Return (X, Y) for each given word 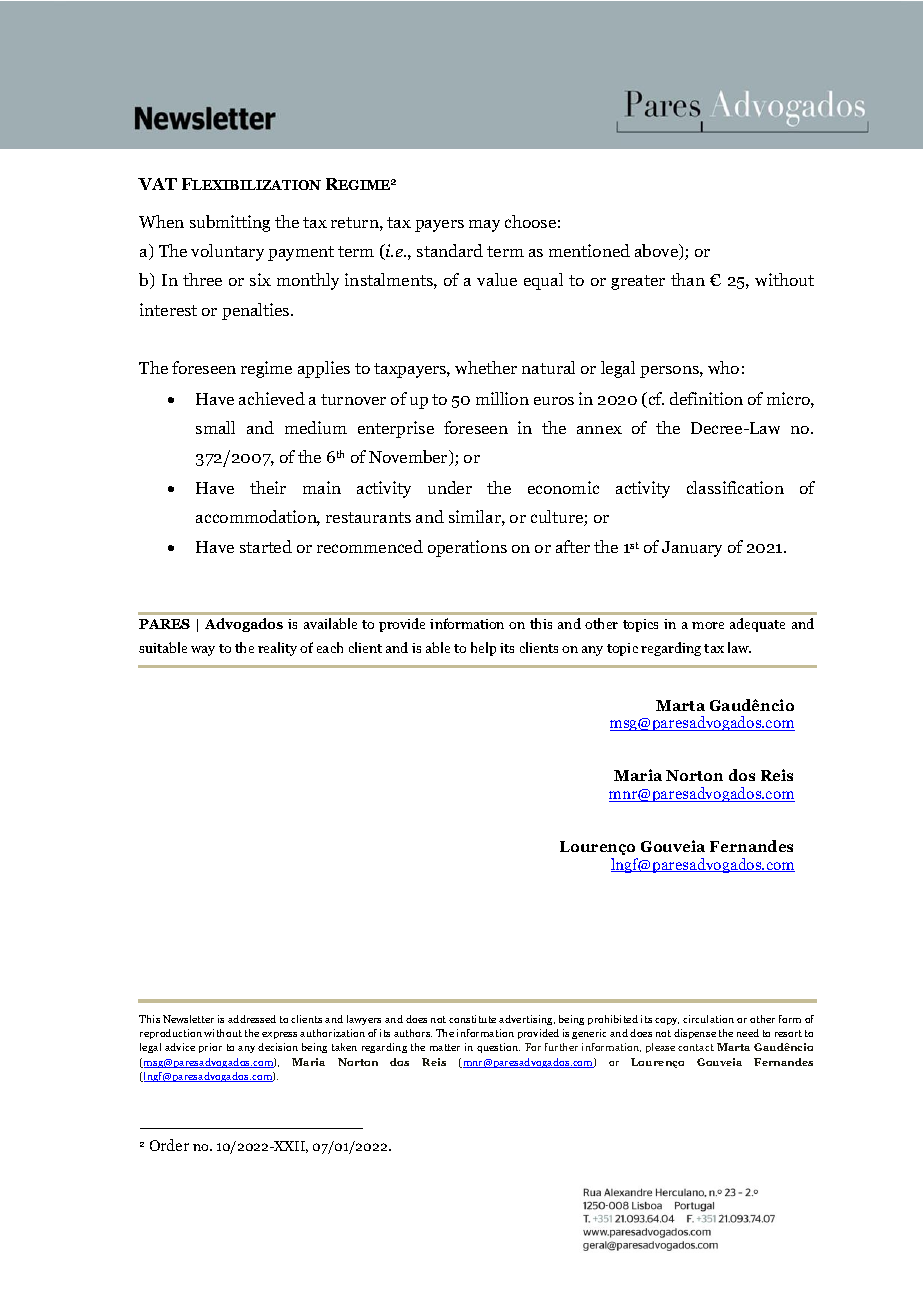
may (484, 226)
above (658, 252)
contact (696, 1047)
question (498, 1048)
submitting (230, 223)
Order (169, 1145)
